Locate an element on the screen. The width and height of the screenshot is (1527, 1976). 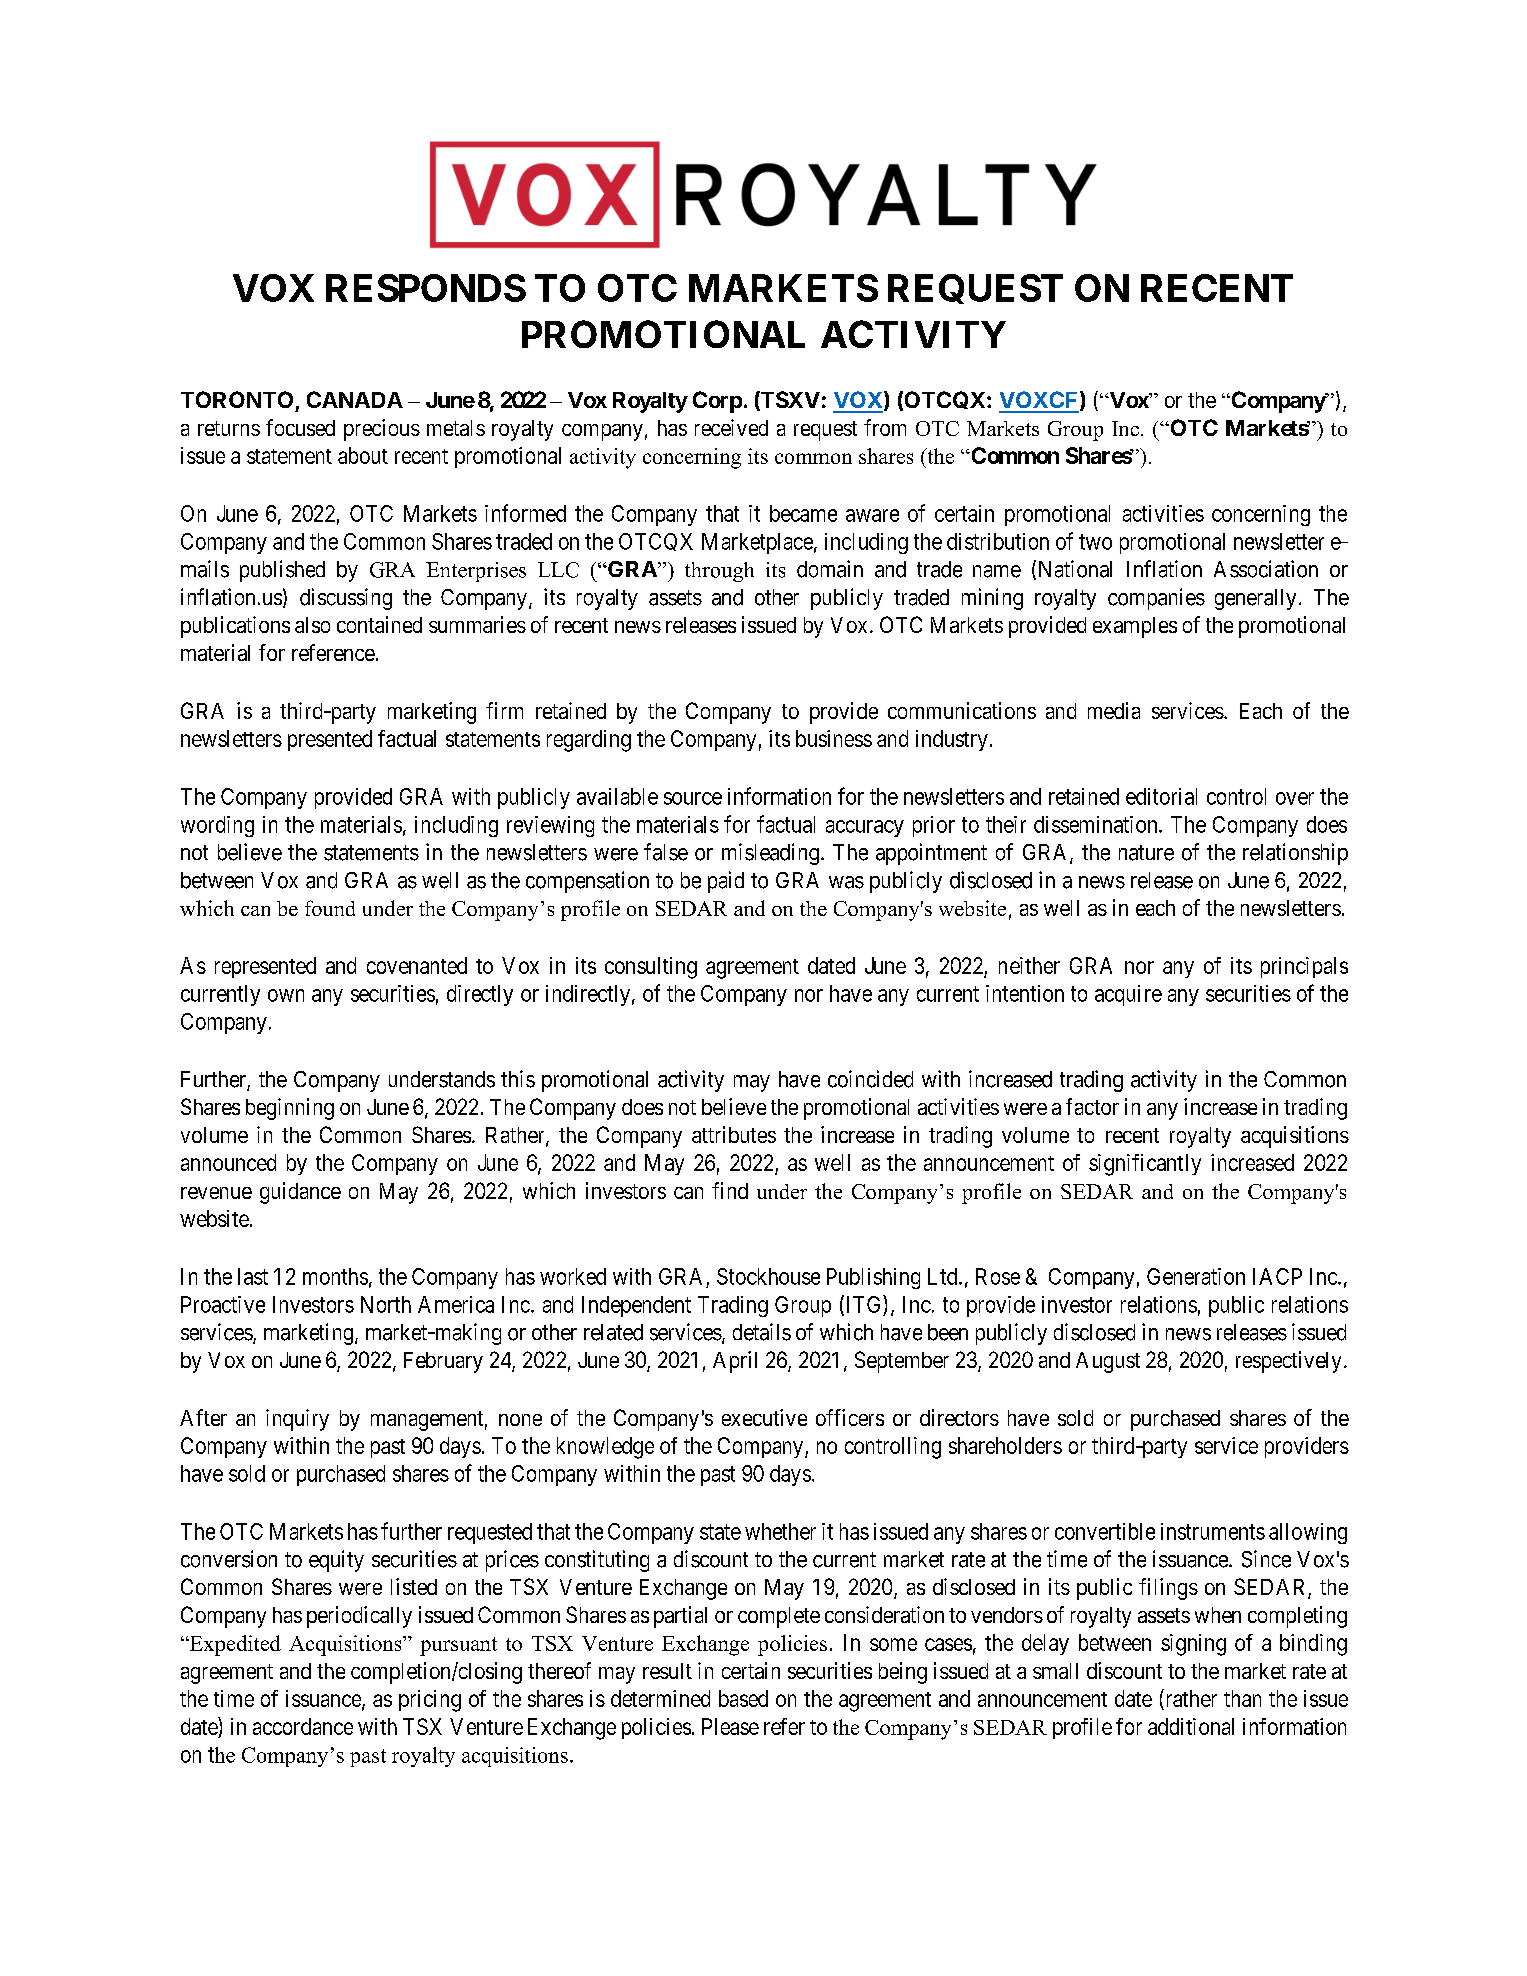
also is located at coordinates (312, 625).
